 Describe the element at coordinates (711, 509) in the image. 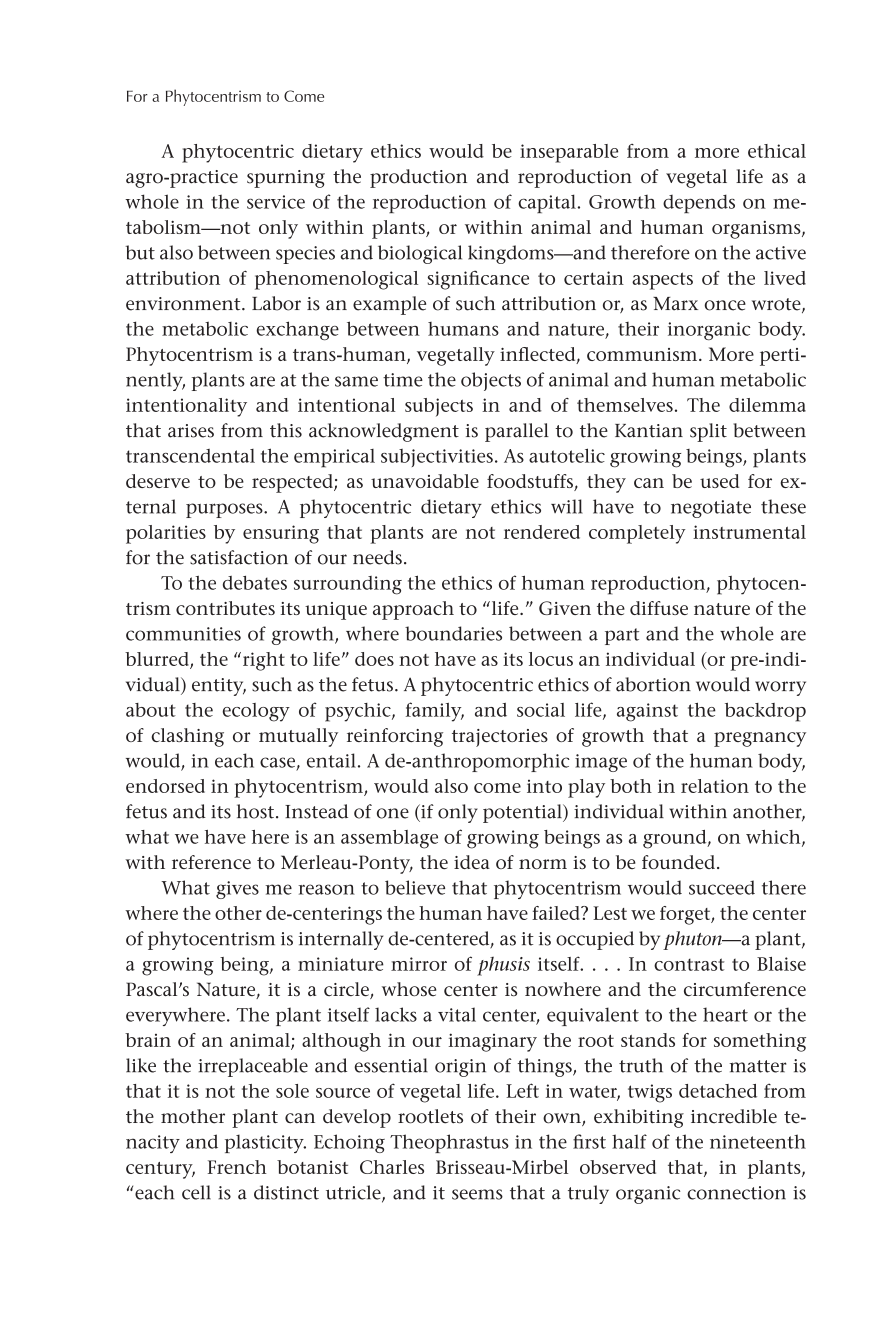

I see `negotiate` at that location.
